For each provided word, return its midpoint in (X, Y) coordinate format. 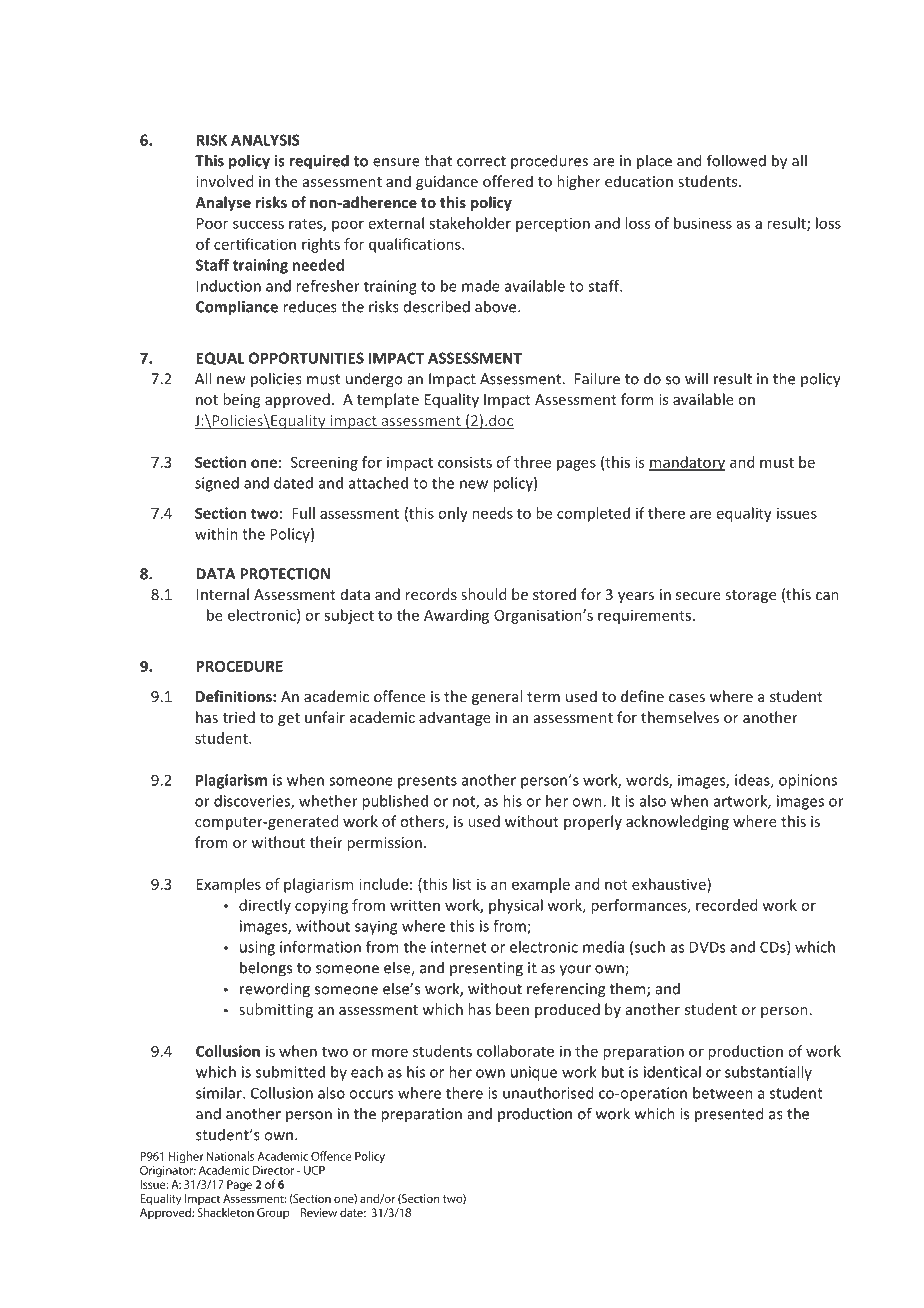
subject (349, 616)
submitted (290, 1072)
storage (750, 596)
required (319, 162)
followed (736, 160)
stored (554, 594)
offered (508, 181)
